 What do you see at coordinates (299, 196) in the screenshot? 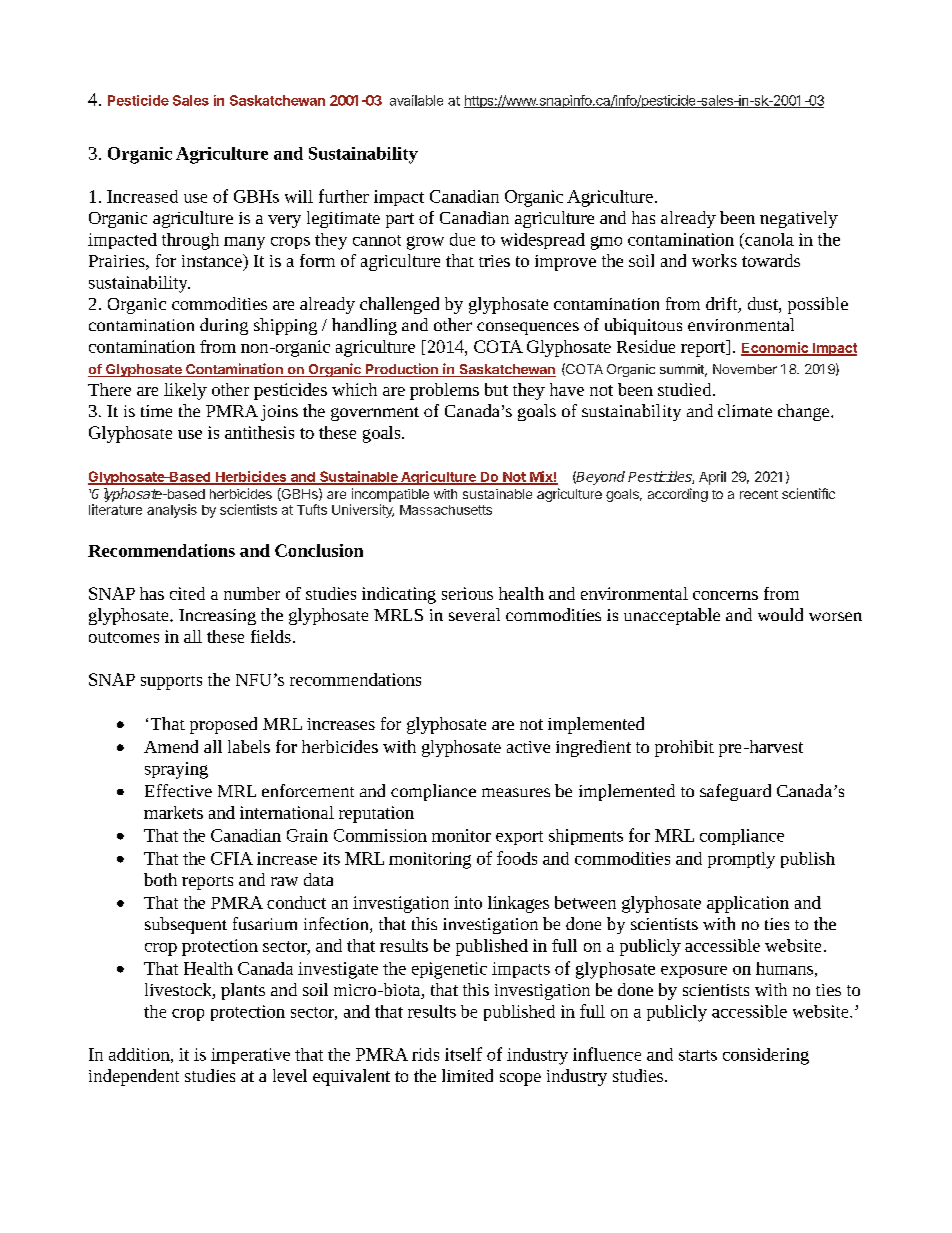
I see `will` at bounding box center [299, 196].
